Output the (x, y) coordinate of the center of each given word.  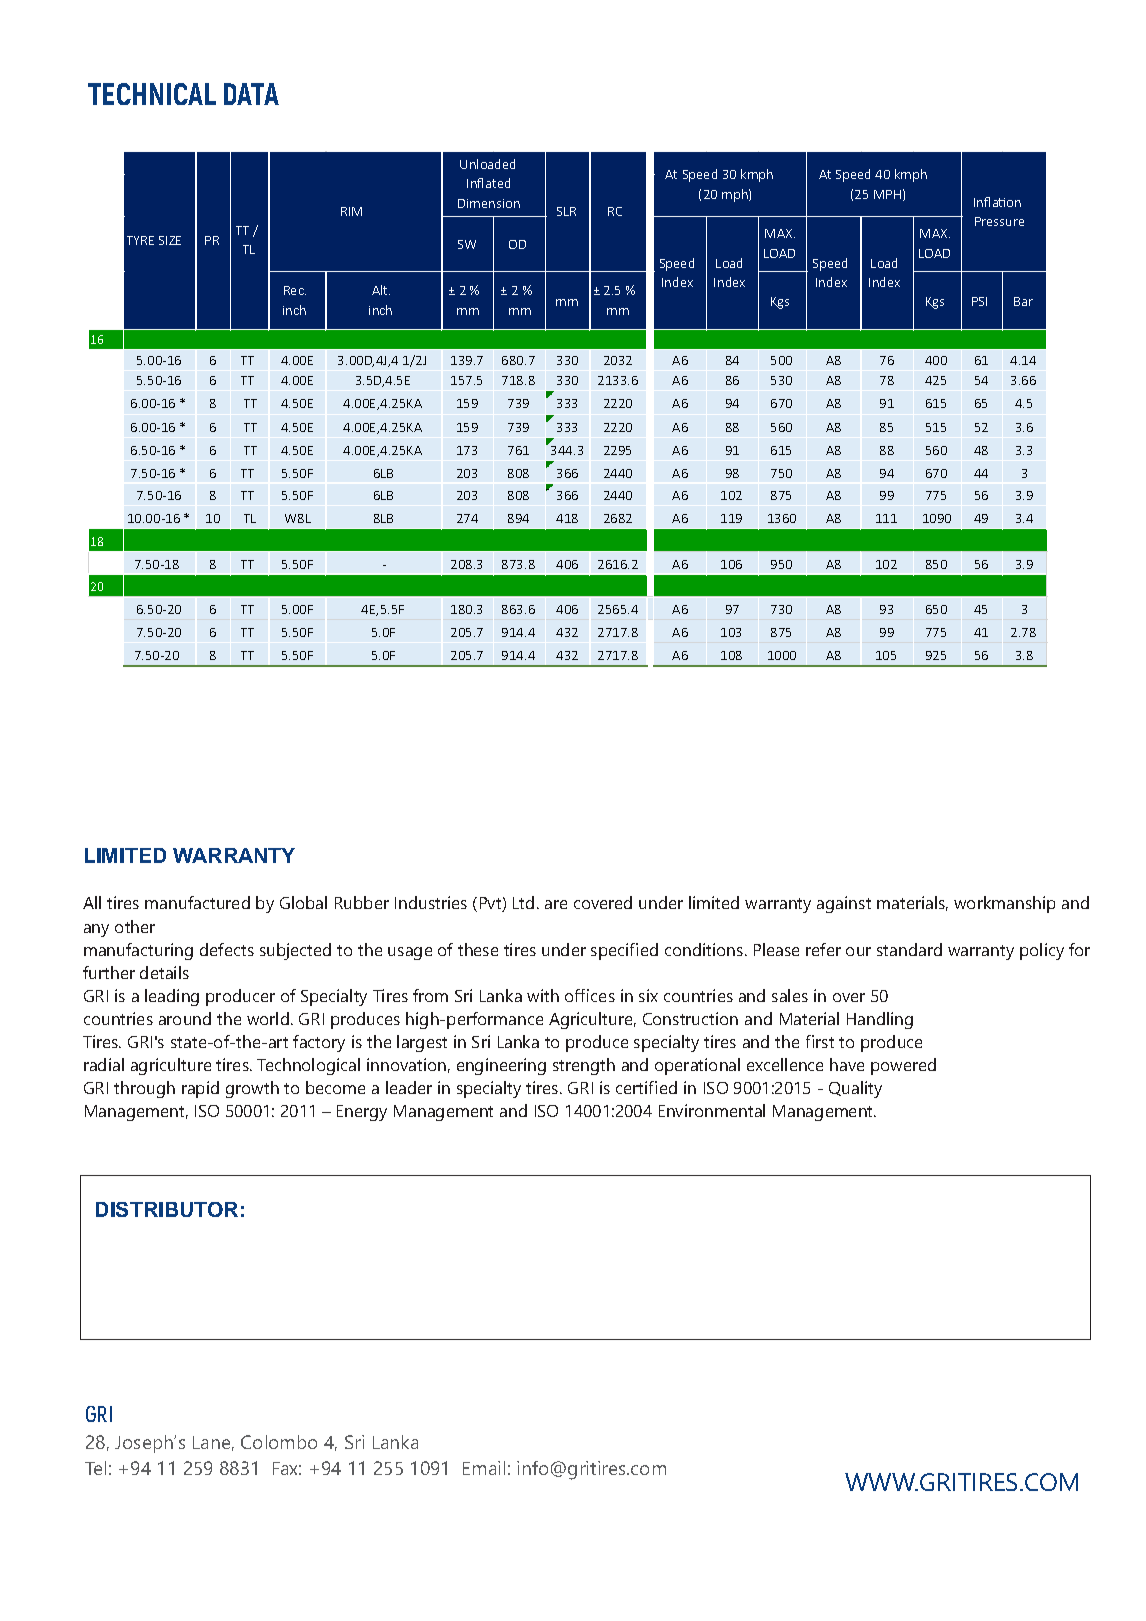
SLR (566, 211)
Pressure (999, 221)
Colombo (279, 1442)
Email (484, 1468)
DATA (251, 94)
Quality (855, 1089)
